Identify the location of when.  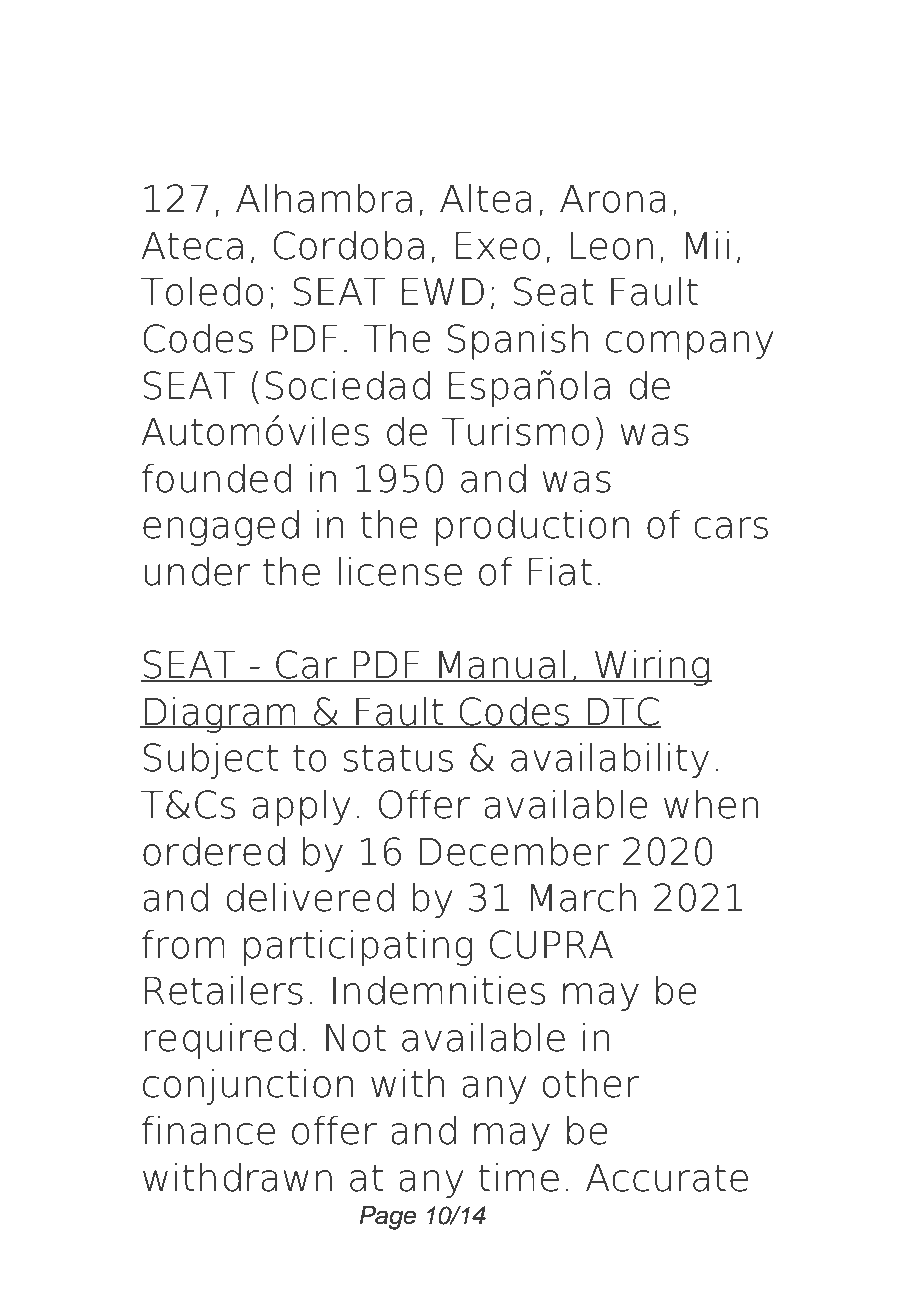
(711, 804).
